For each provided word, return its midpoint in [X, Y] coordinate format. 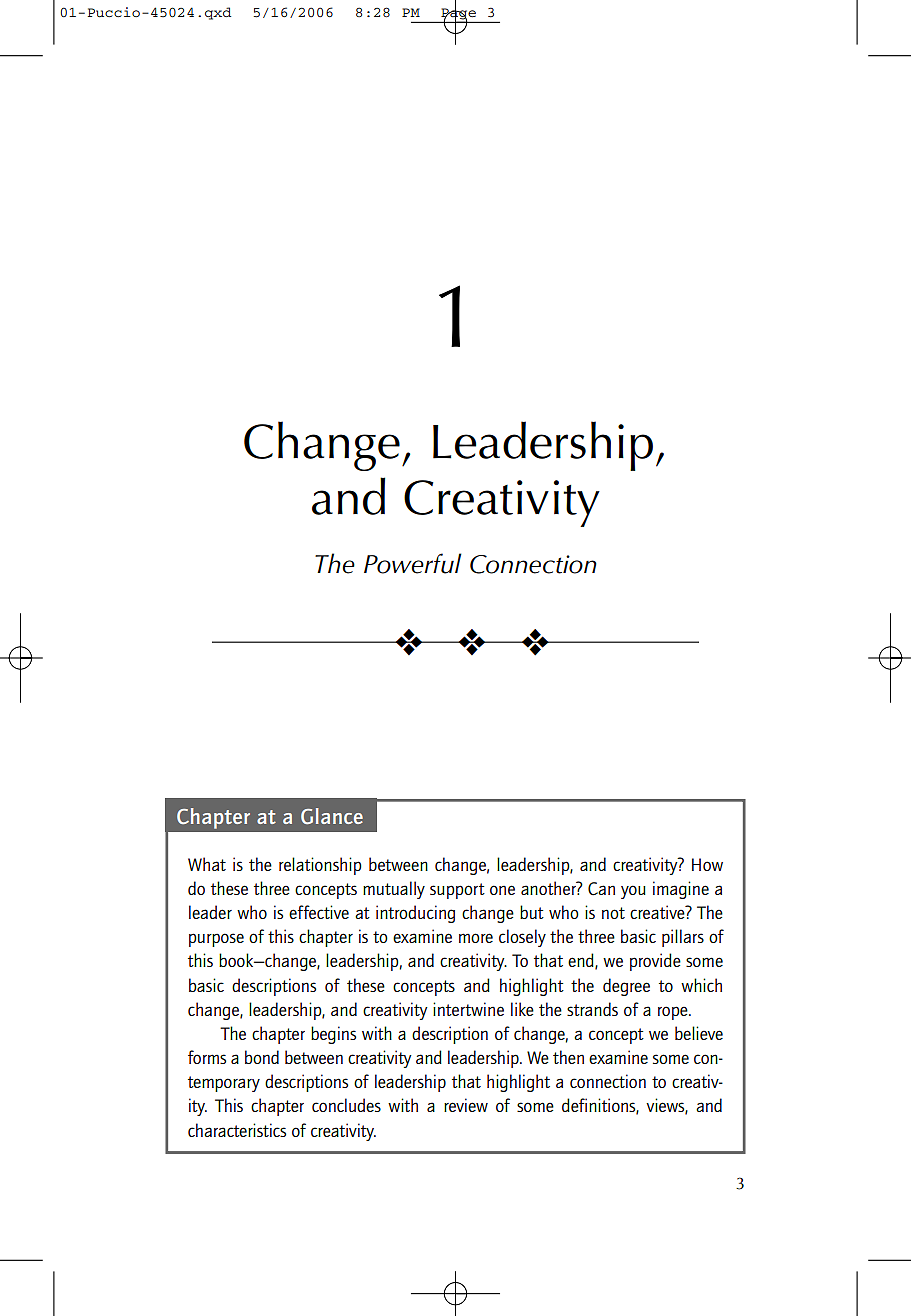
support [457, 891]
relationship [320, 866]
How [707, 864]
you [633, 892]
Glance [332, 816]
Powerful [413, 563]
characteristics [237, 1130]
